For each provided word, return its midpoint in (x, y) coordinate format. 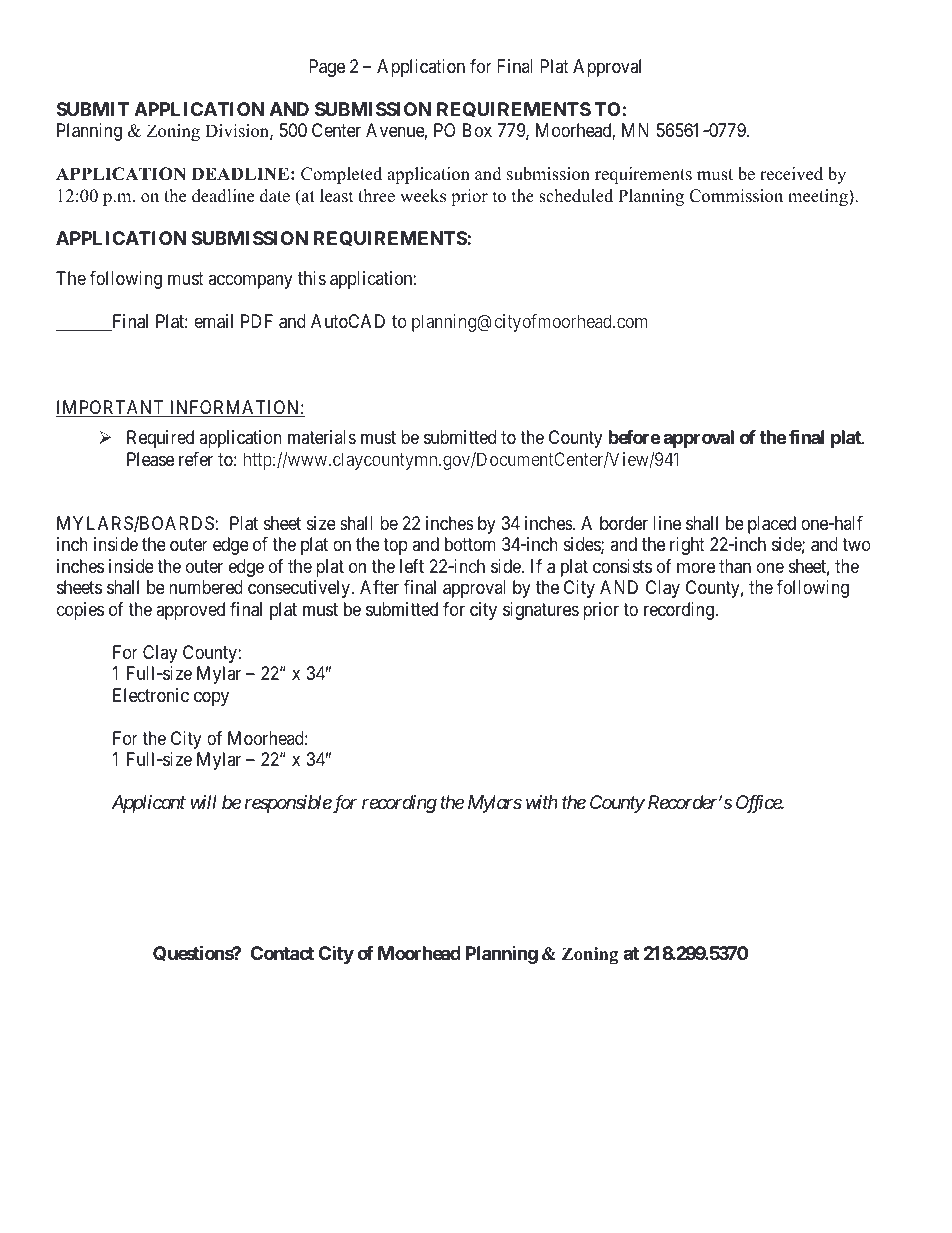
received (791, 174)
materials (322, 437)
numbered (206, 587)
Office (759, 804)
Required (160, 439)
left (412, 566)
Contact (282, 953)
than (735, 566)
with (542, 802)
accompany (250, 281)
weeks (423, 196)
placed (772, 525)
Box (477, 130)
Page (327, 68)
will (204, 802)
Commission (736, 196)
